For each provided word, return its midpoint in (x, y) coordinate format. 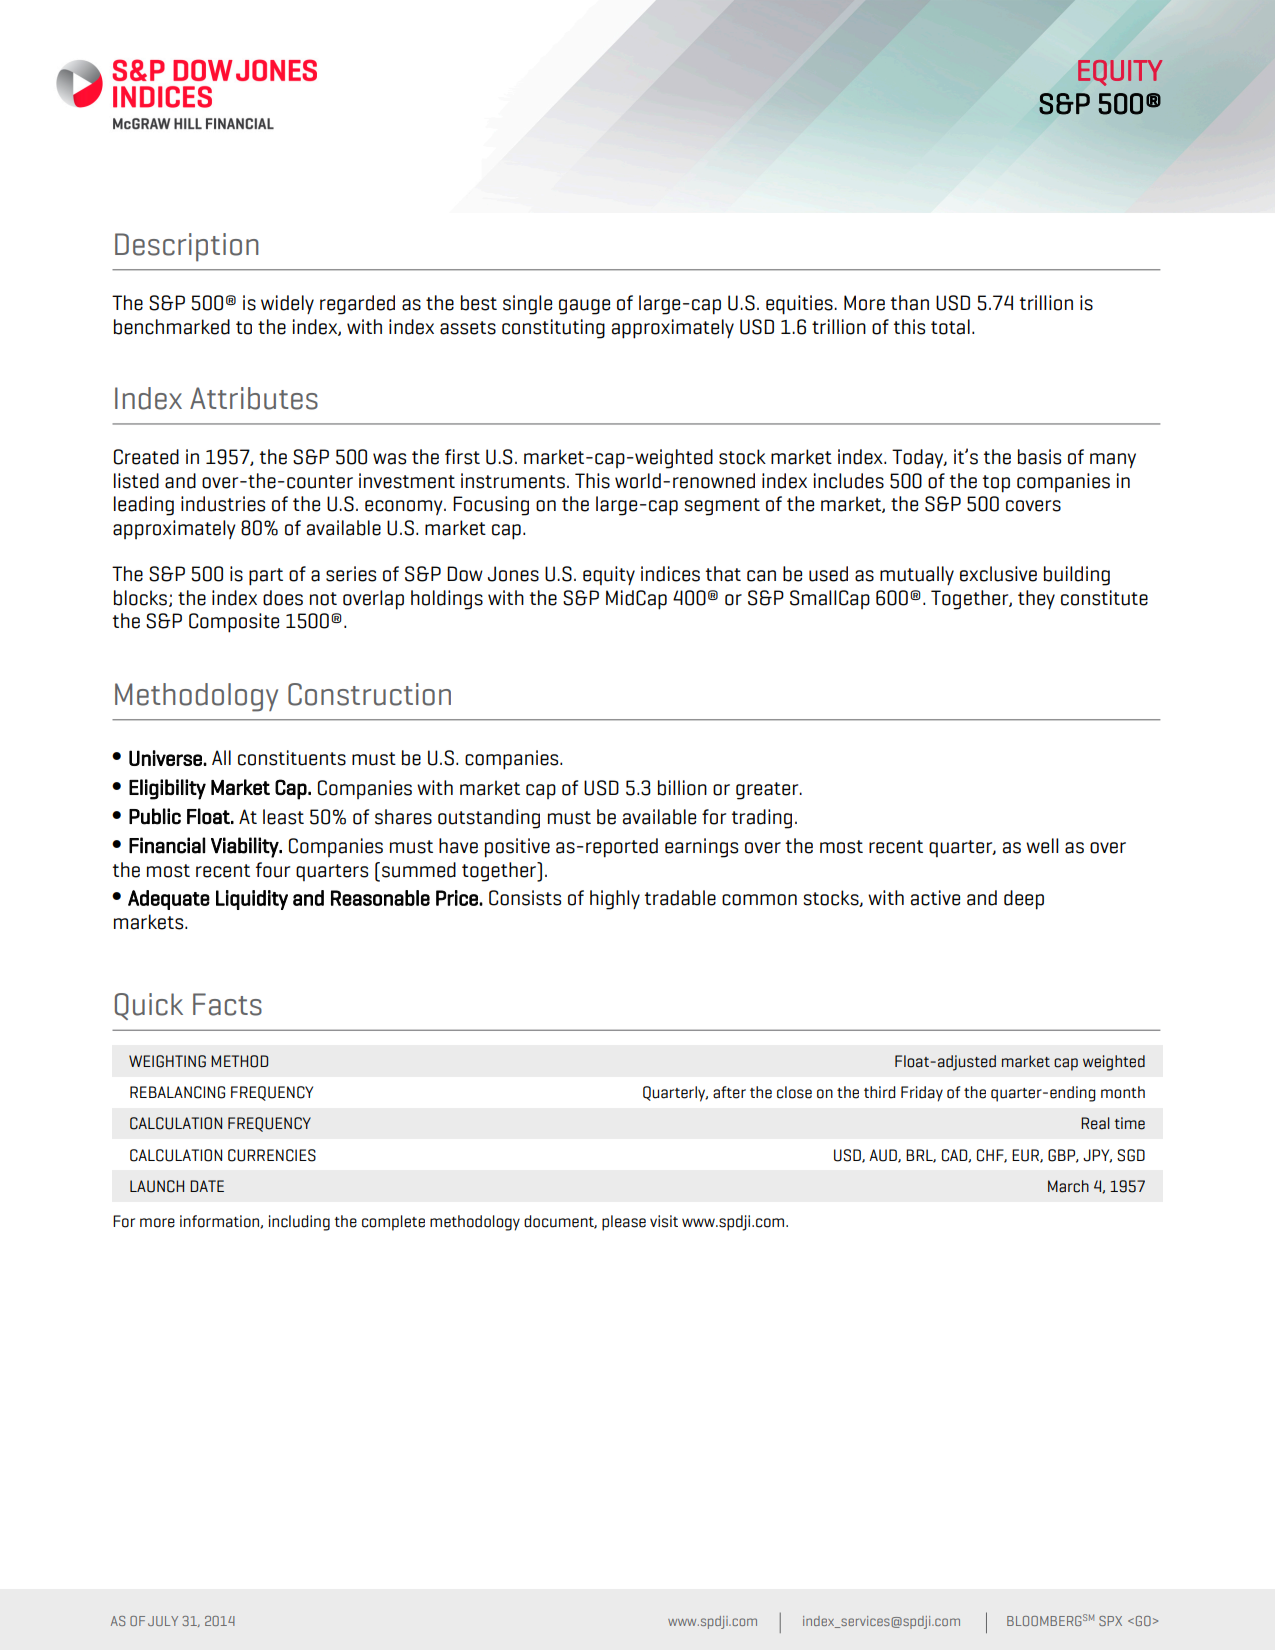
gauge (584, 307)
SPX (1110, 1621)
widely (287, 304)
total (950, 327)
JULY (163, 1621)
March (1068, 1186)
